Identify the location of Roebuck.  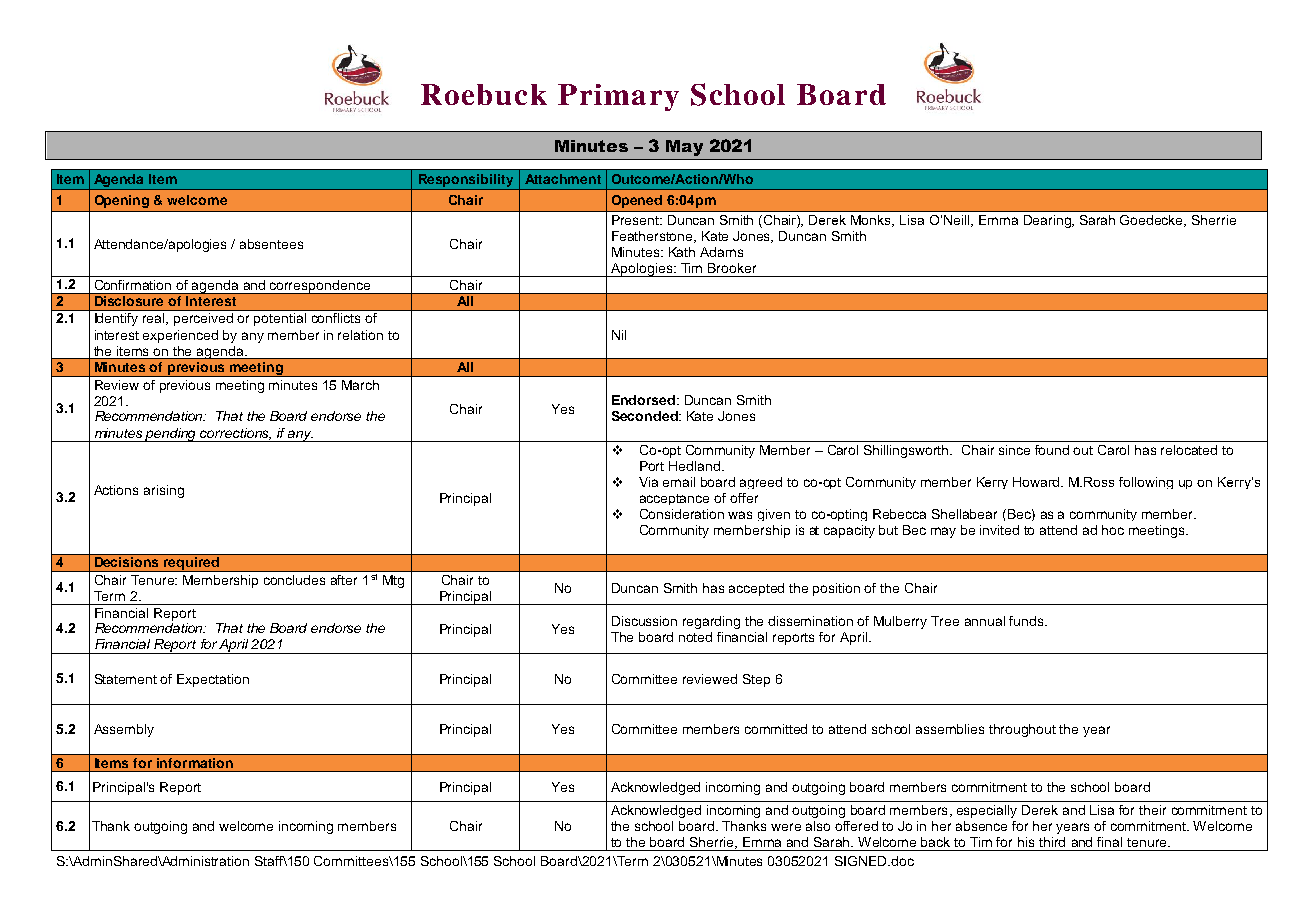
(484, 94).
